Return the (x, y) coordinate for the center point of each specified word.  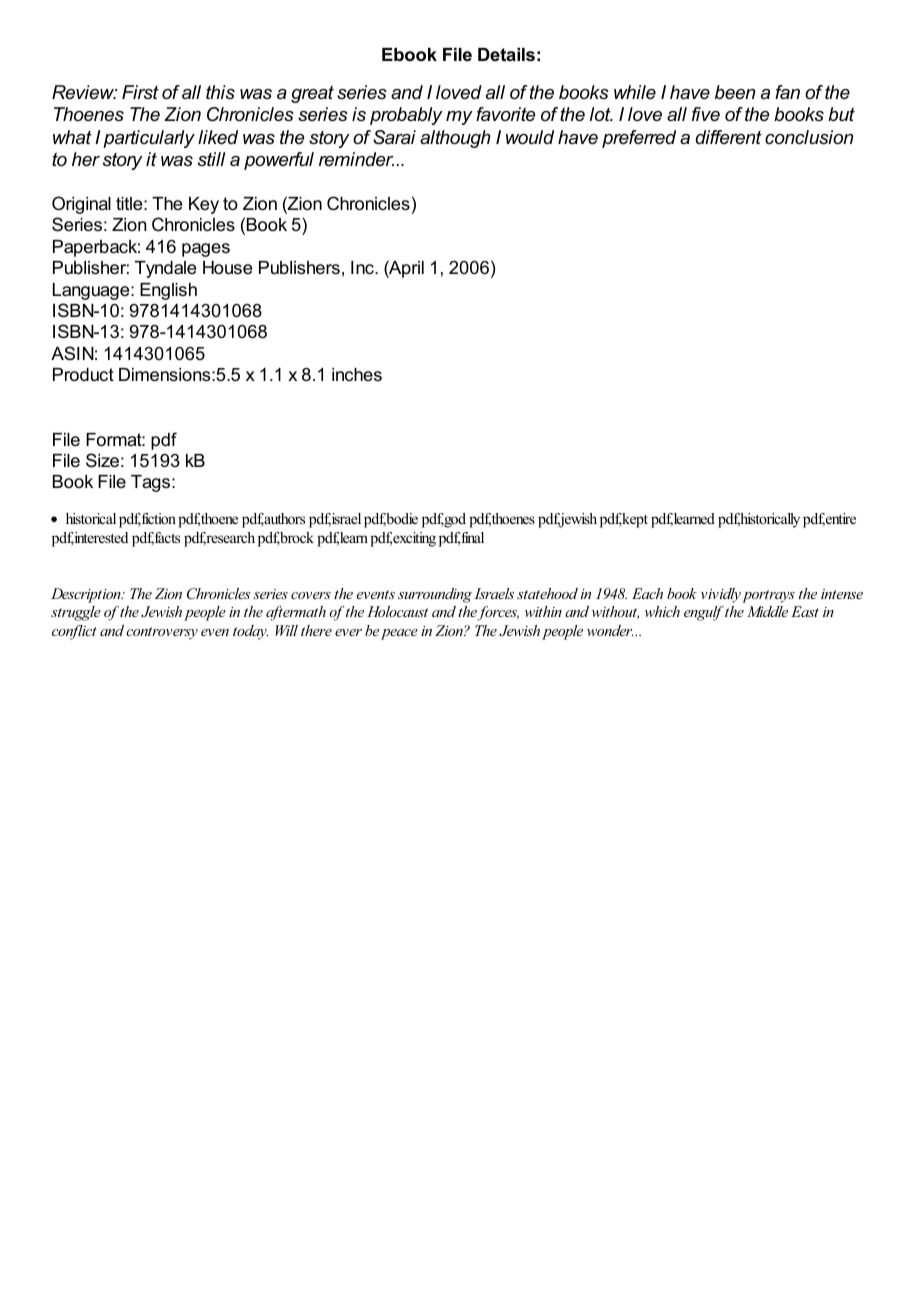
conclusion (809, 137)
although (455, 139)
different (729, 137)
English (168, 291)
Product (83, 374)
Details (506, 55)
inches (357, 374)
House (227, 268)
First (140, 92)
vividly (721, 595)
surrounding (435, 595)
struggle (76, 613)
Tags (152, 483)
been (735, 92)
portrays (768, 596)
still (211, 159)
